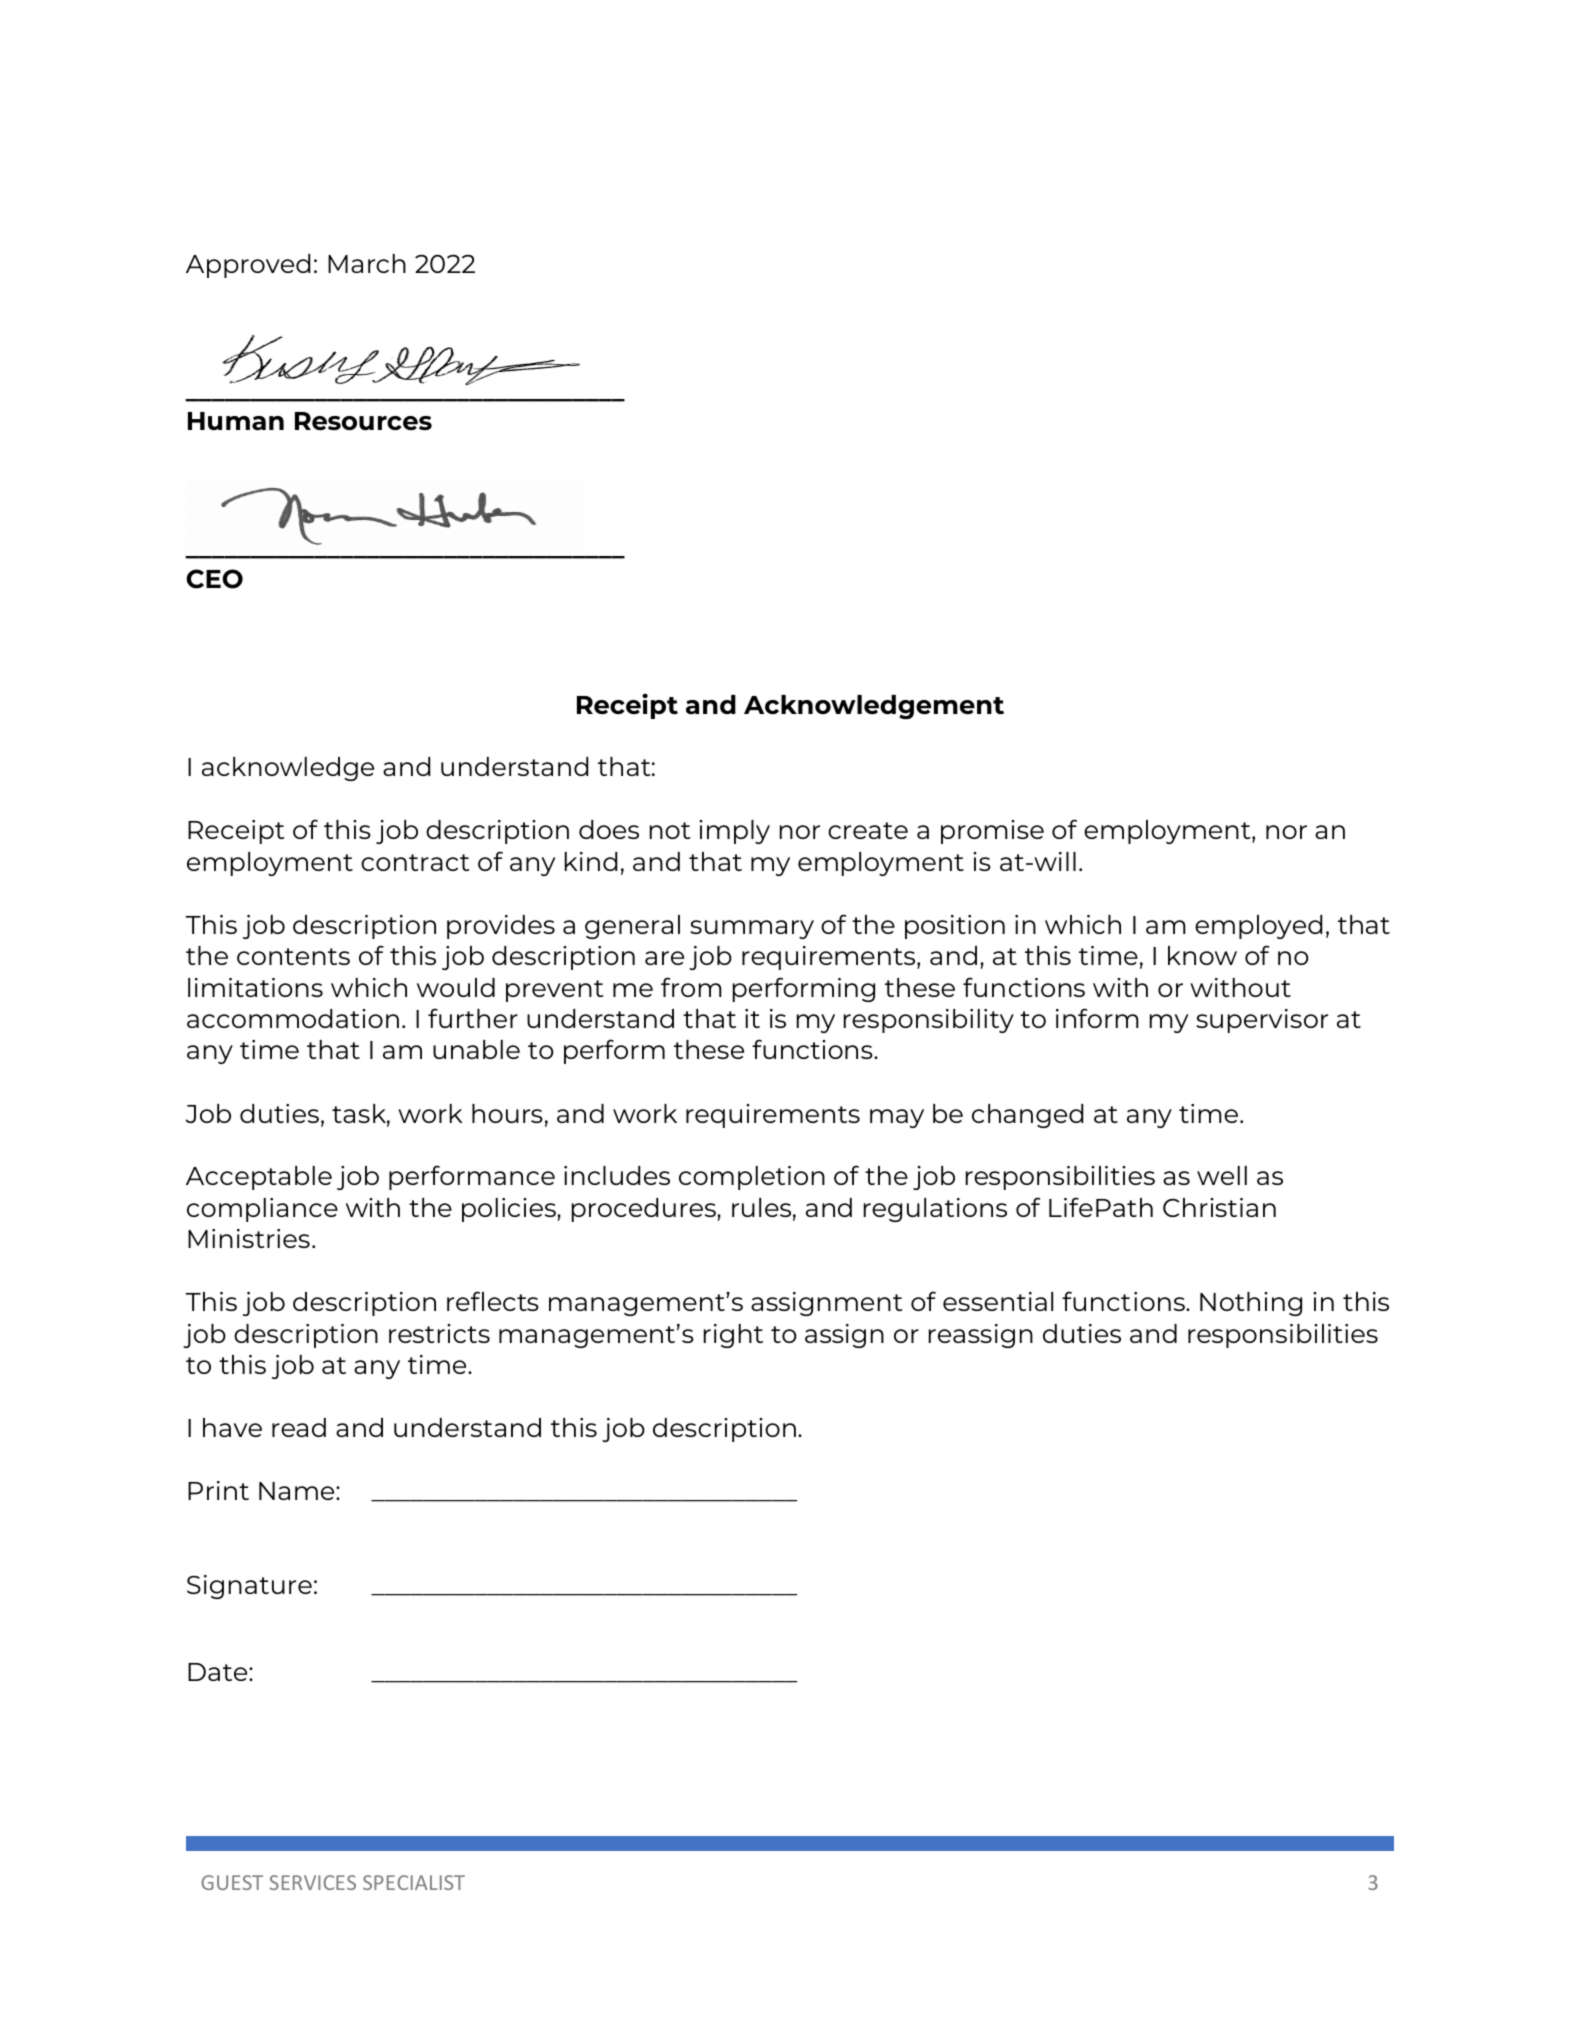  Describe the element at coordinates (734, 832) in the screenshot. I see `imply` at that location.
